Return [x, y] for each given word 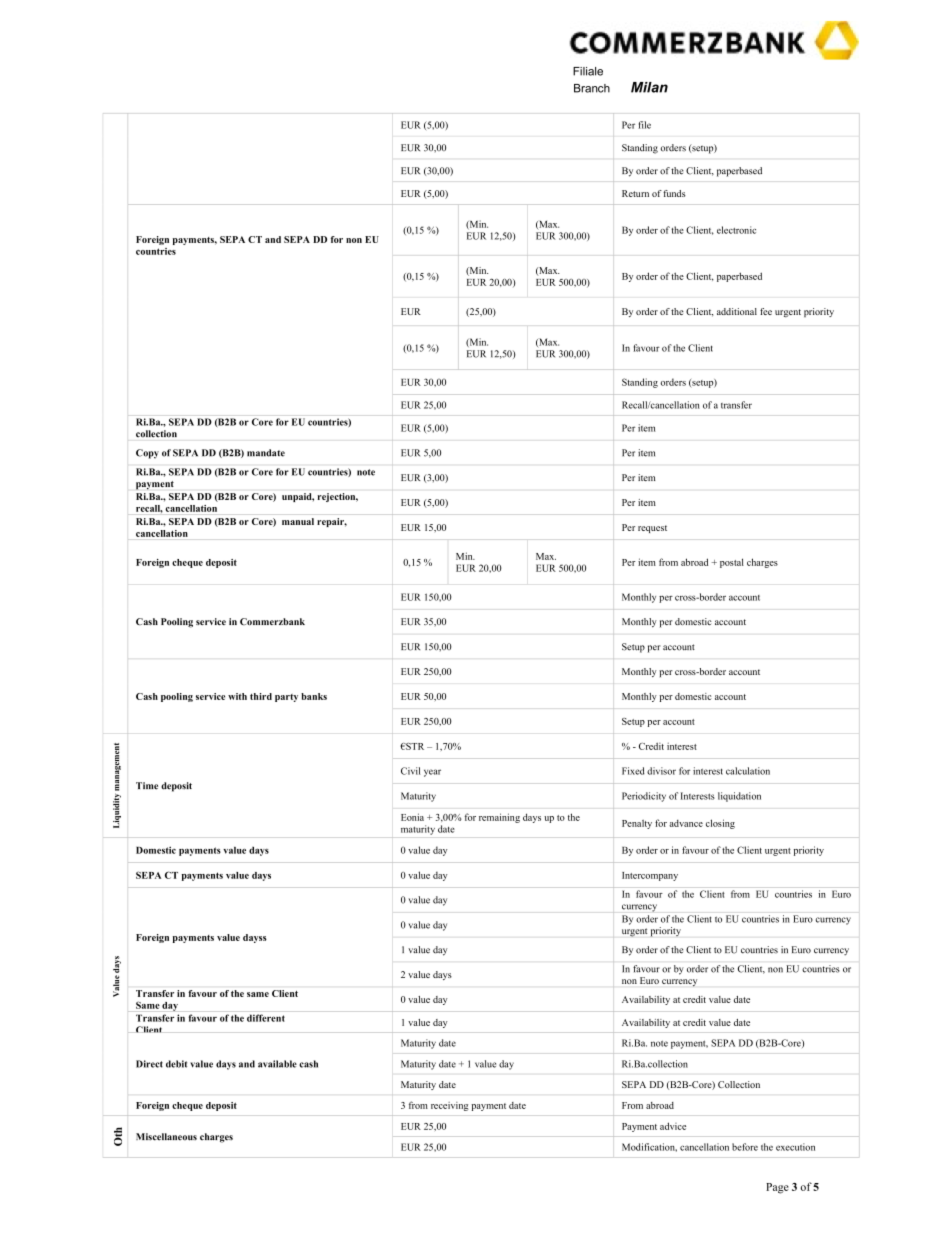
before [745, 1147]
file [645, 125]
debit [176, 1064]
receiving [449, 1106]
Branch [592, 88]
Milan [649, 87]
